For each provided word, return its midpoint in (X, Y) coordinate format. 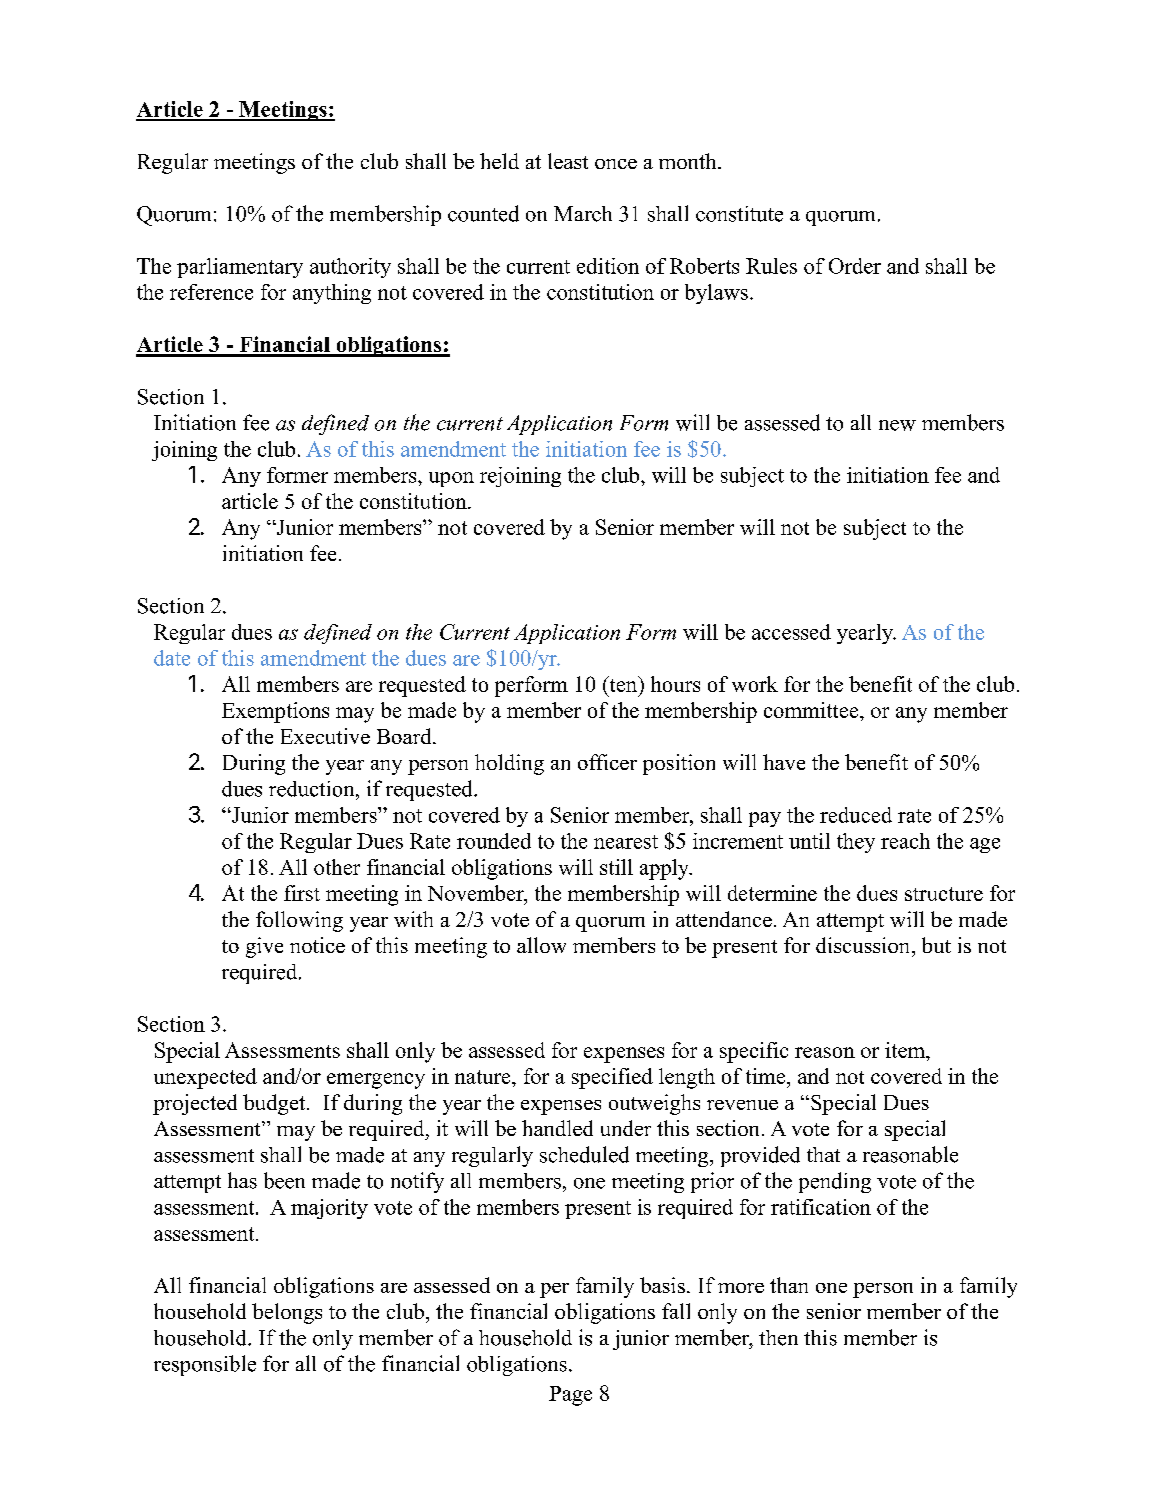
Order (855, 266)
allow (541, 945)
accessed (791, 632)
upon (451, 479)
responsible (205, 1365)
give (264, 947)
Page (570, 1396)
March (583, 214)
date (172, 658)
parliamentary (240, 268)
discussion (864, 945)
